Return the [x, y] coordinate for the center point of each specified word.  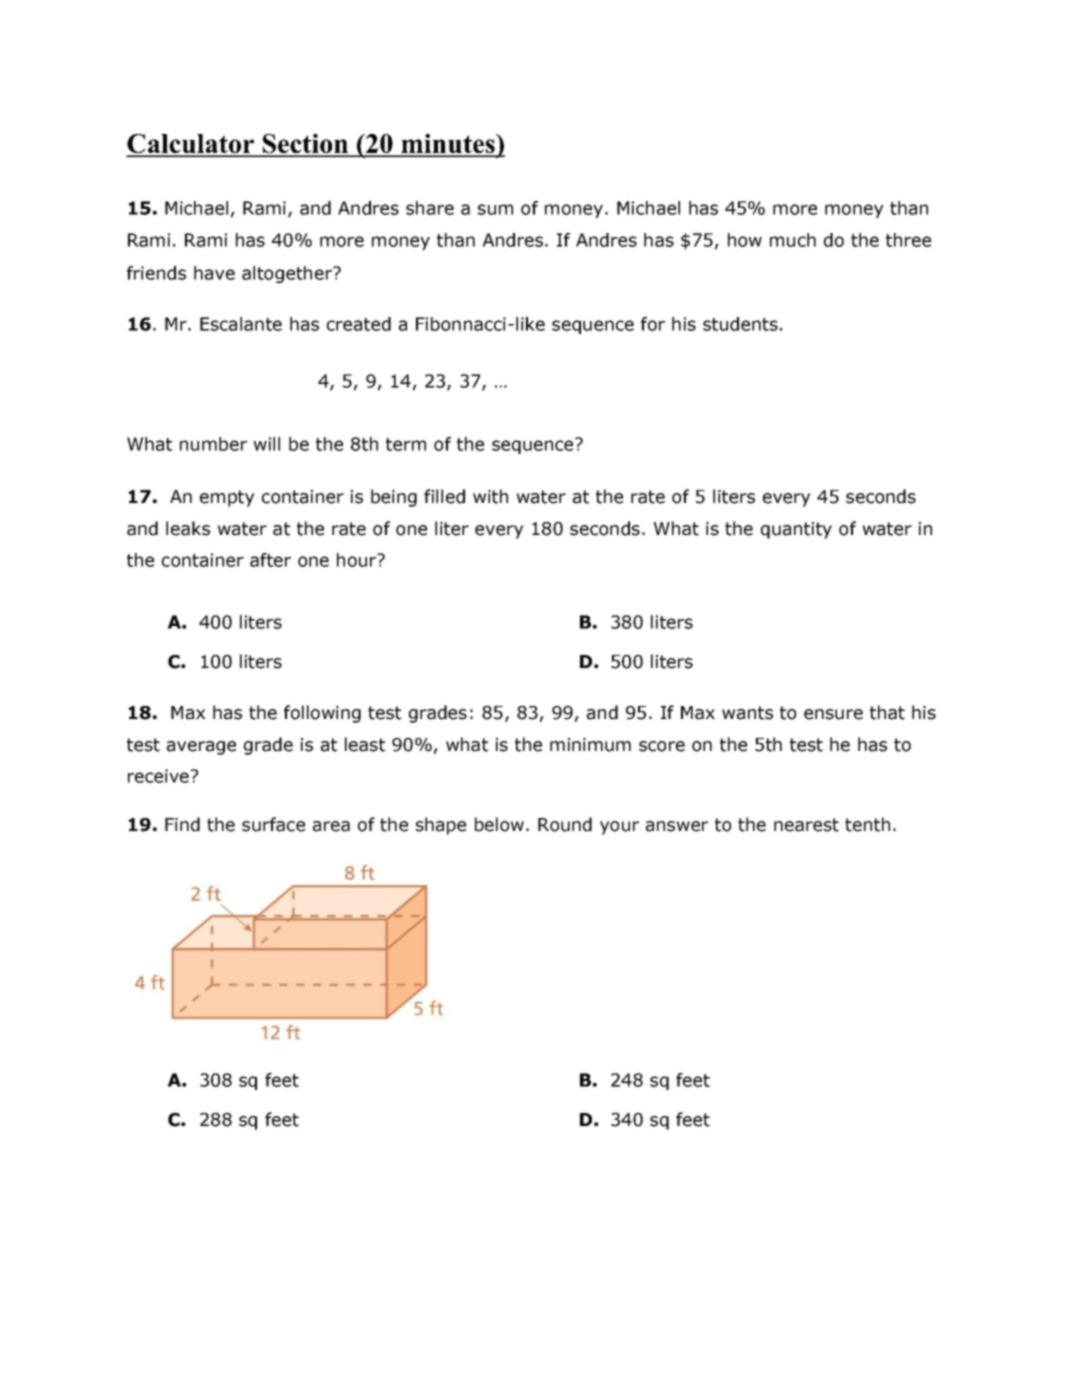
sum [495, 209]
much [793, 240]
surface [273, 824]
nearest [806, 825]
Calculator [191, 145]
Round [565, 824]
